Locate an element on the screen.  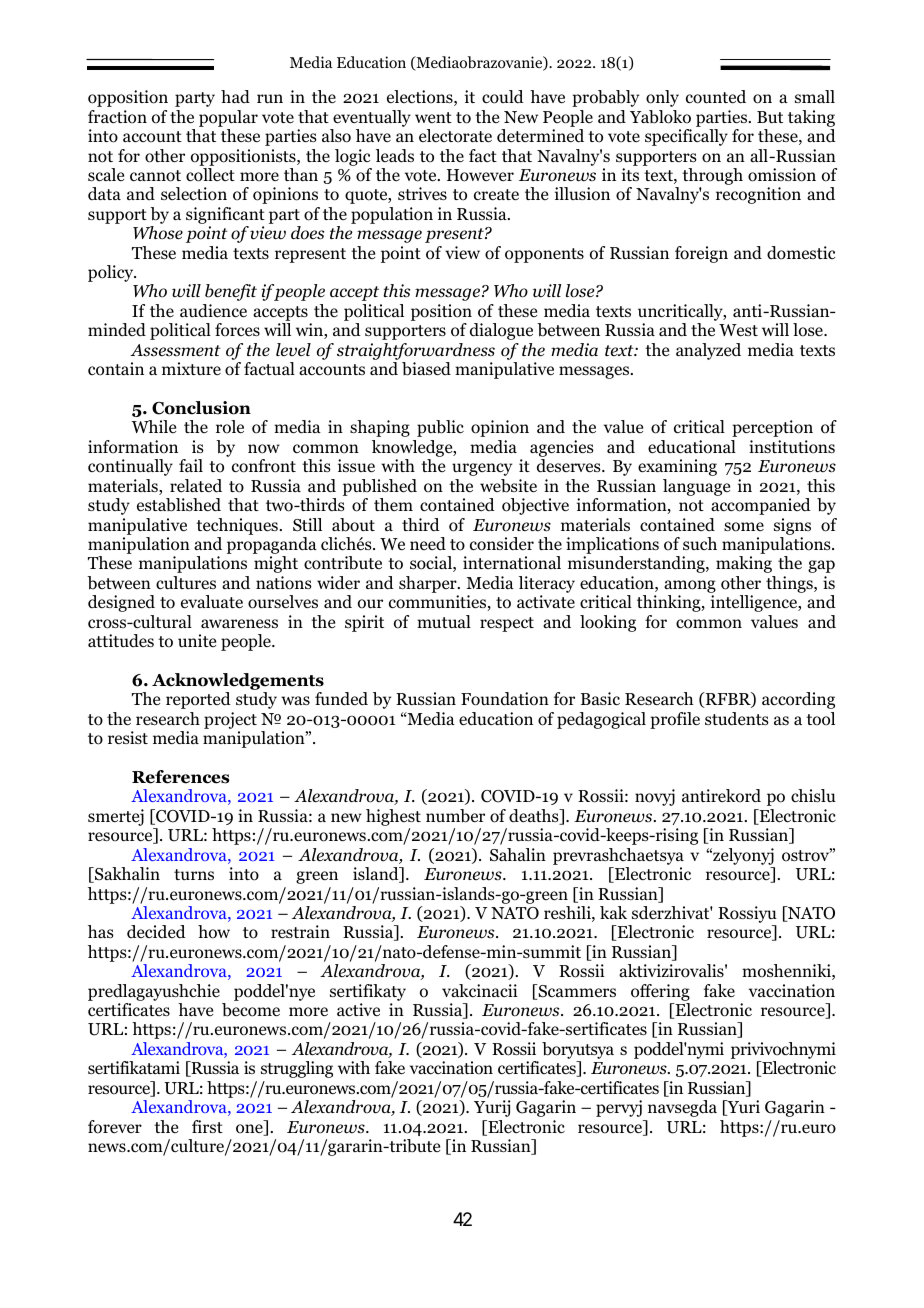
active is located at coordinates (358, 1009).
